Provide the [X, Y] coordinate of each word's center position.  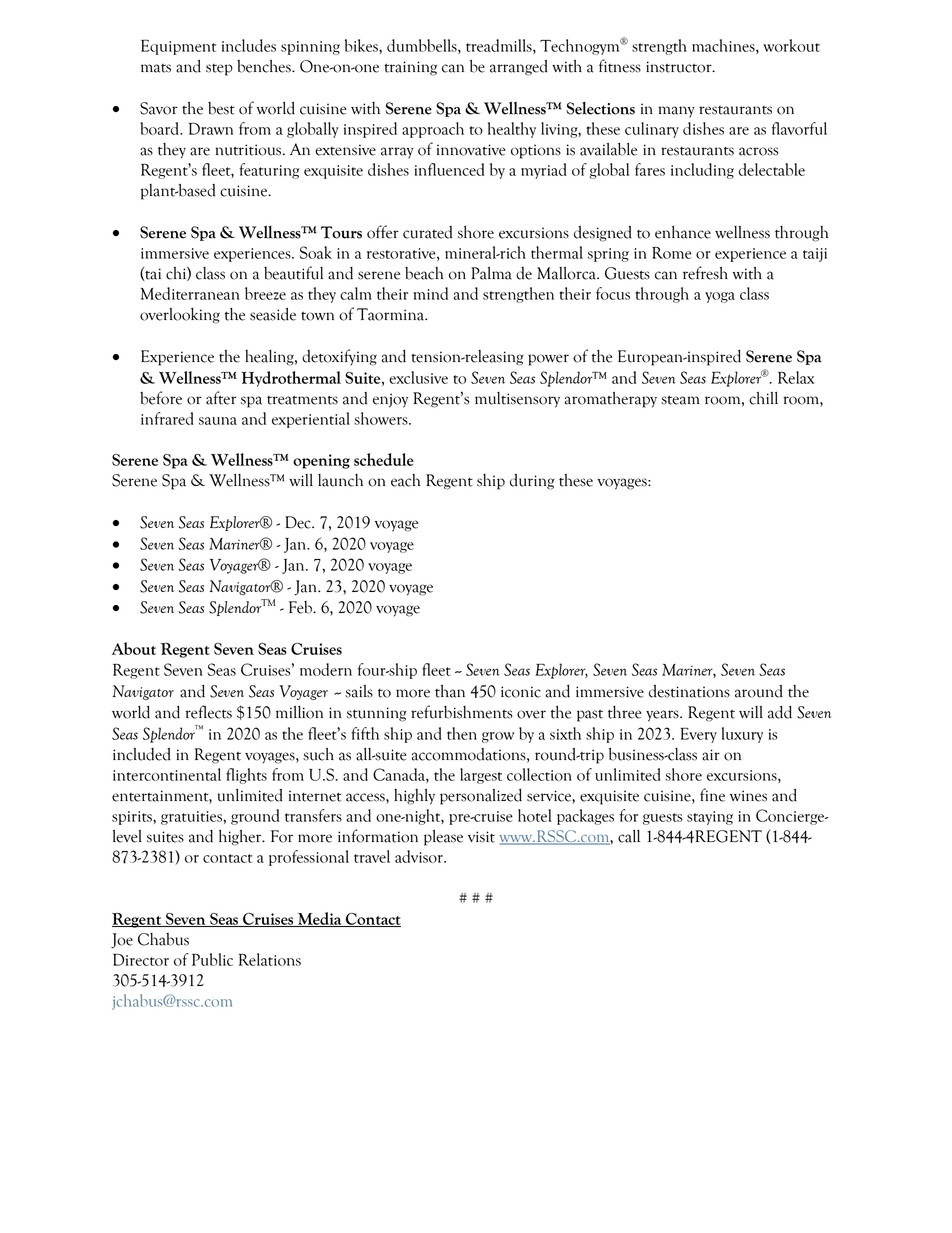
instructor [680, 67]
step [219, 70]
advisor [420, 856]
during [532, 482]
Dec [299, 522]
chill [763, 398]
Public [212, 959]
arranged [519, 68]
